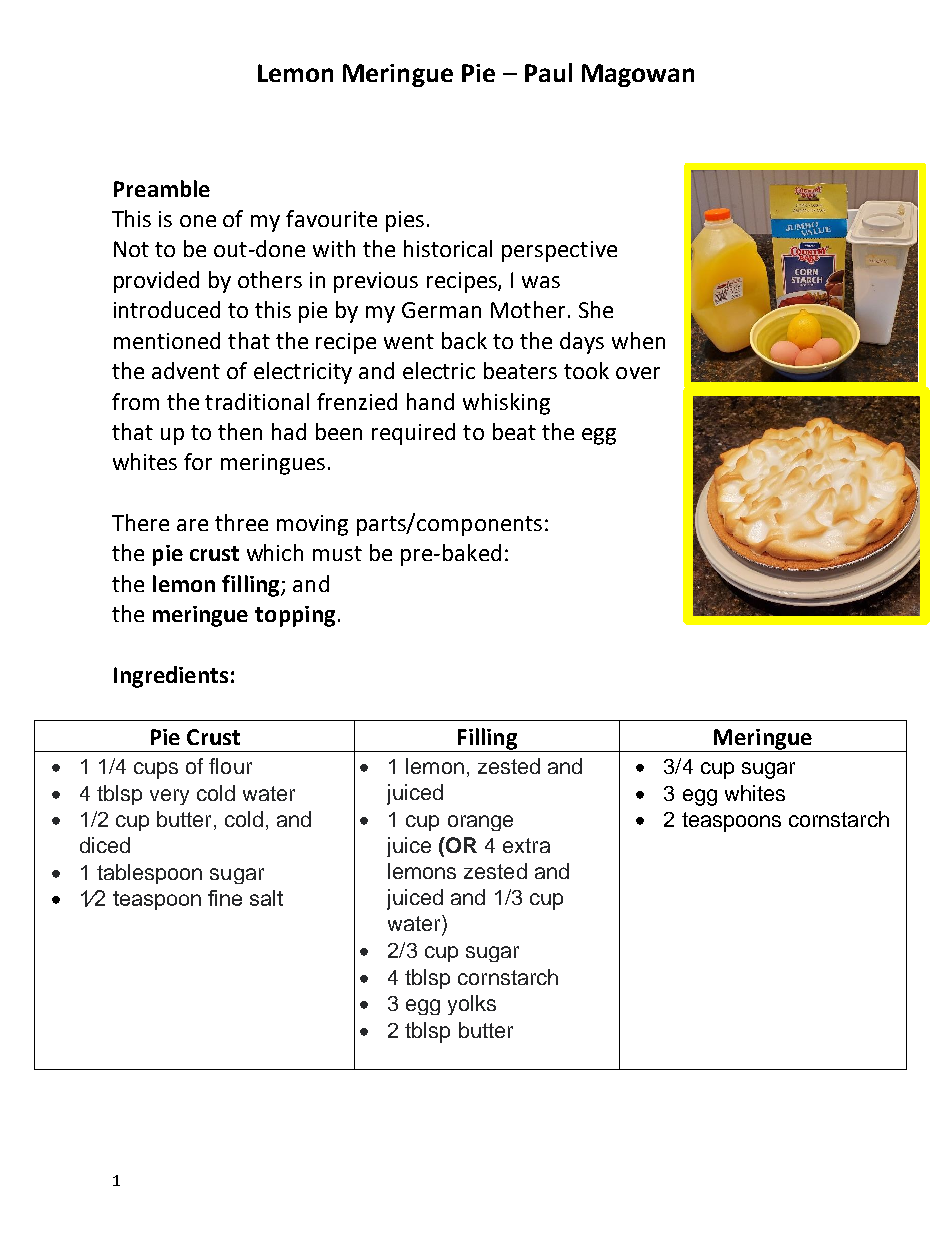  Describe the element at coordinates (186, 370) in the image. I see `advent` at that location.
